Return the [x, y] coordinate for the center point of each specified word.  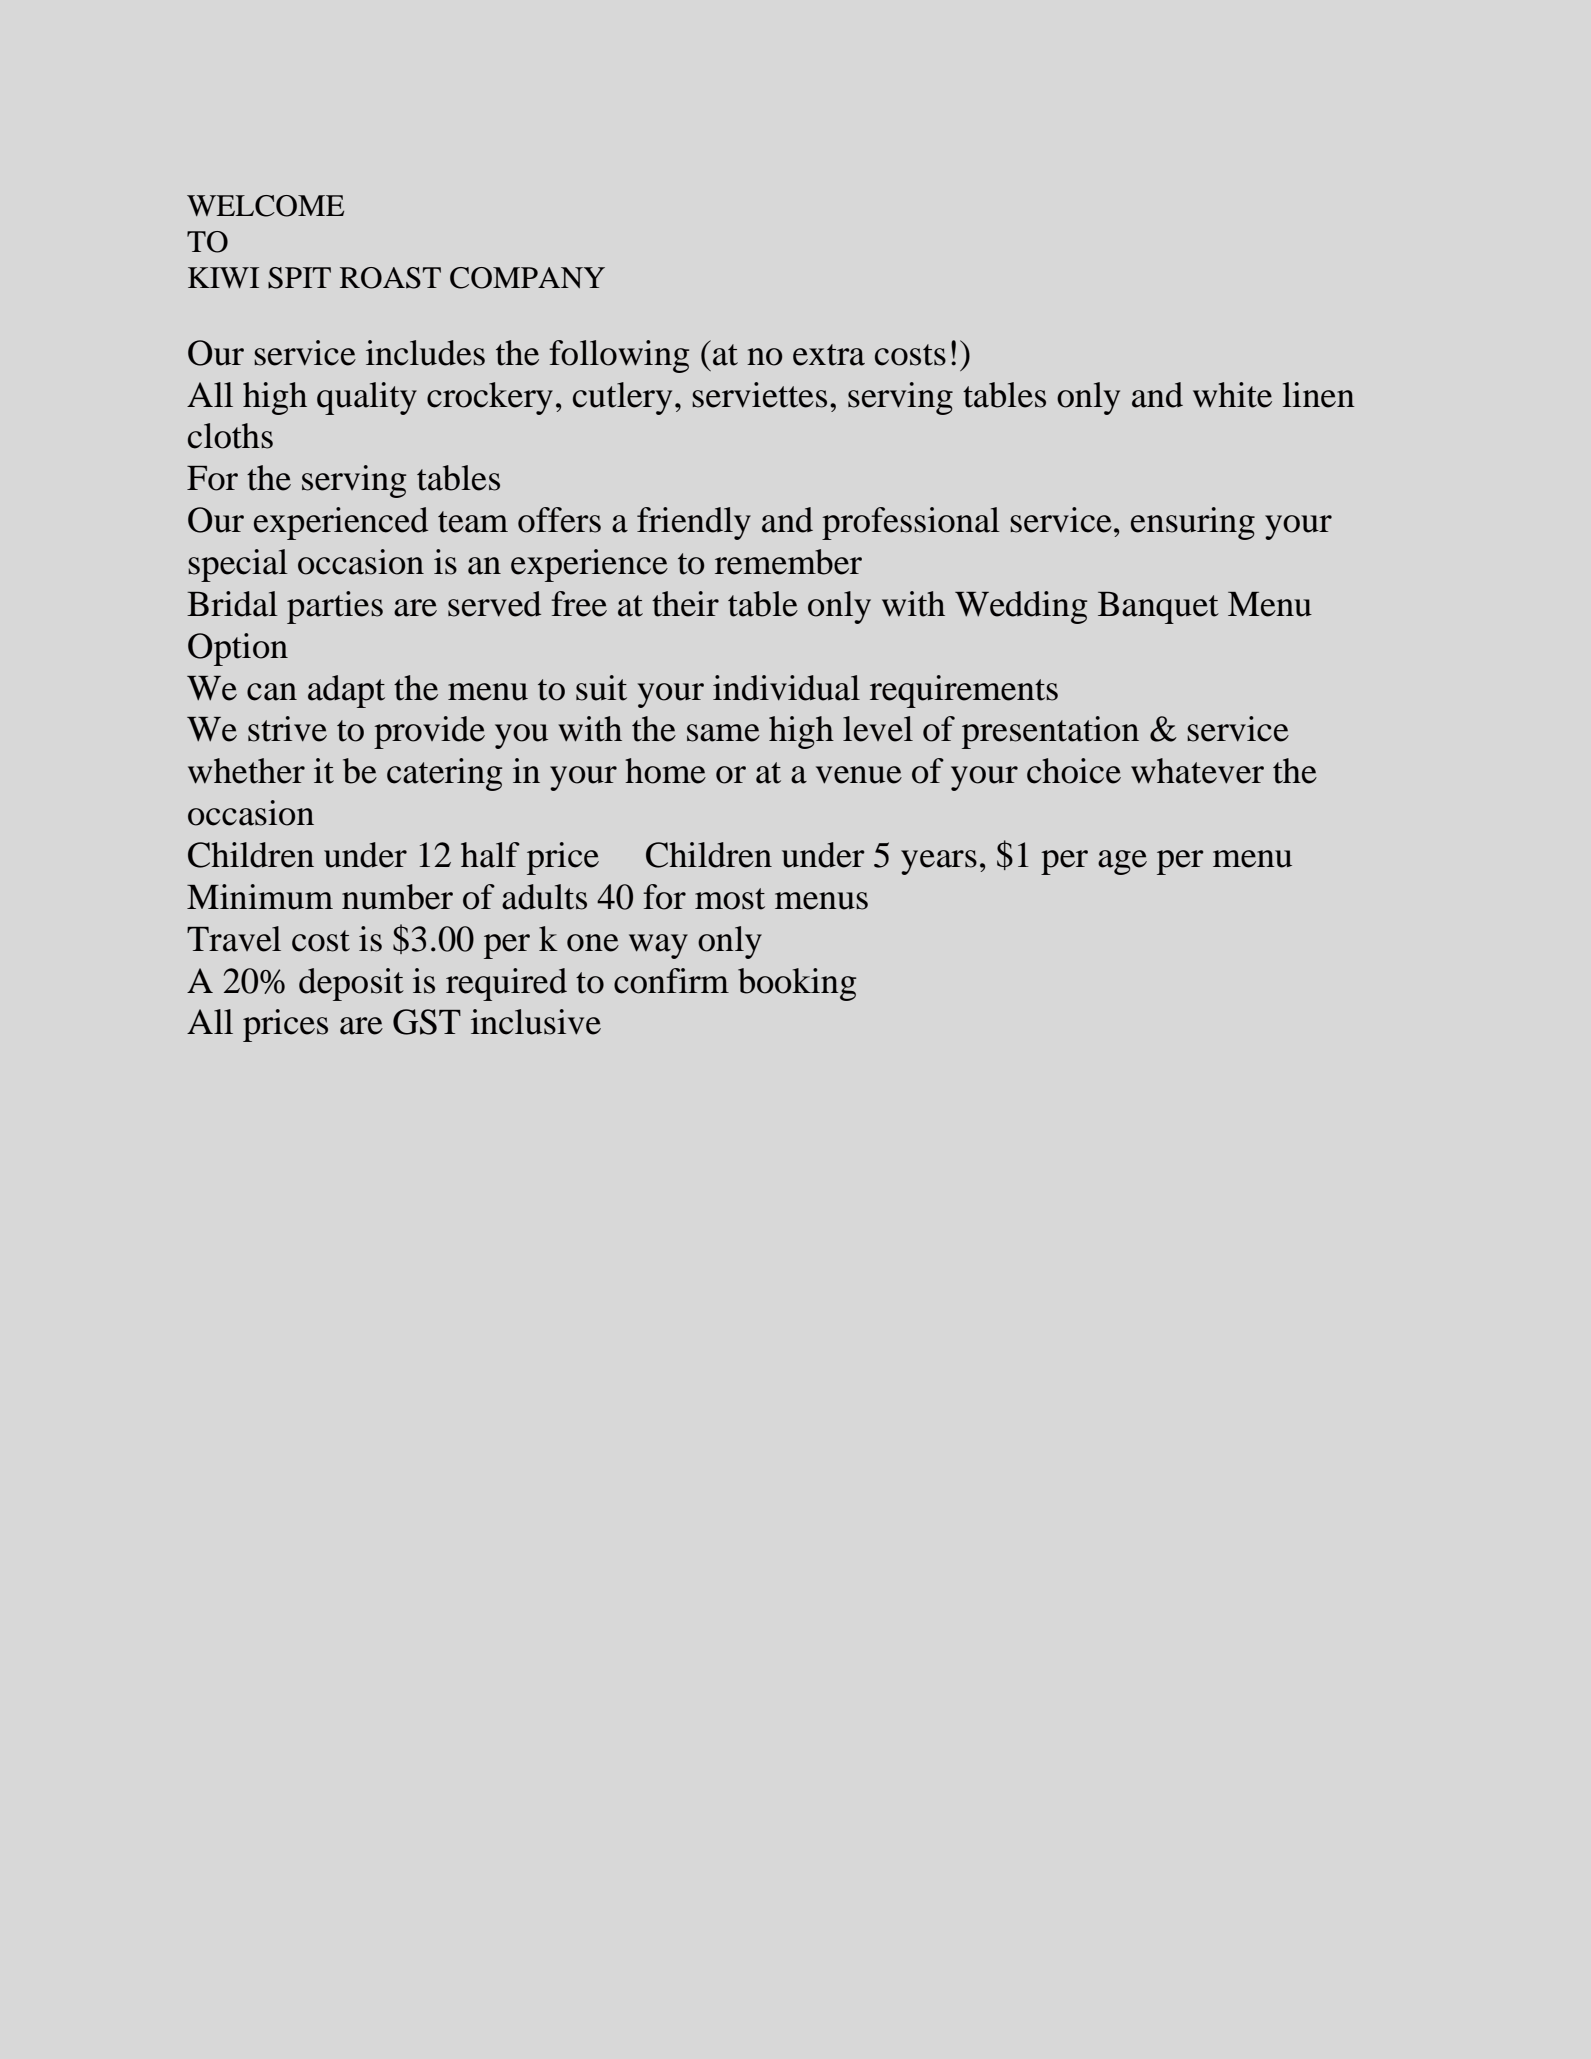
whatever [1197, 771]
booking [797, 984]
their [685, 604]
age [1122, 862]
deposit [351, 984]
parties [335, 607]
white [1232, 395]
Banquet [1158, 608]
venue [859, 775]
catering [444, 774]
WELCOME [265, 206]
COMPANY [527, 278]
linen [1319, 395]
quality [367, 398]
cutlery [622, 398]
